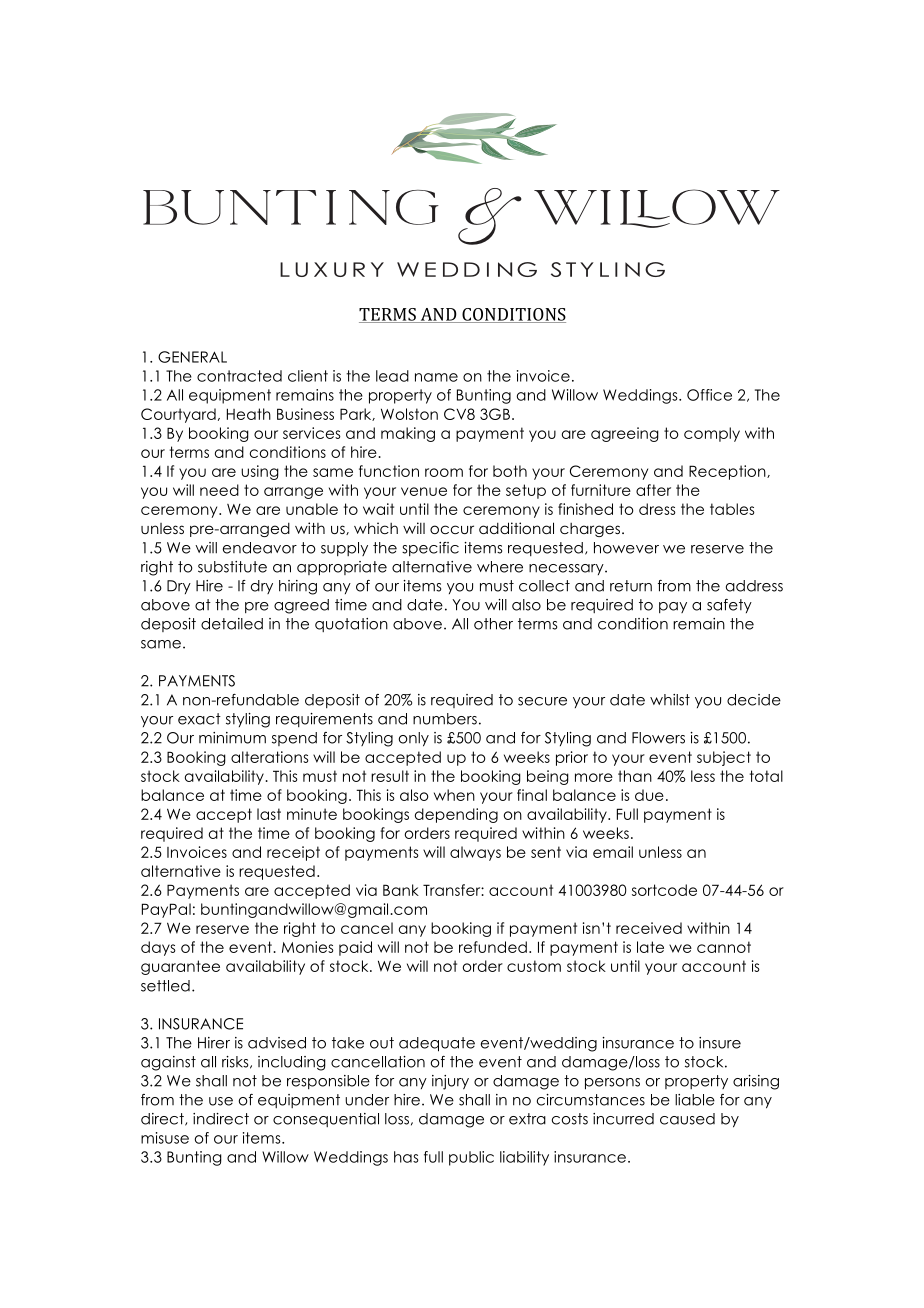 The height and width of the screenshot is (1308, 924). Describe the element at coordinates (436, 377) in the screenshot. I see `name` at that location.
